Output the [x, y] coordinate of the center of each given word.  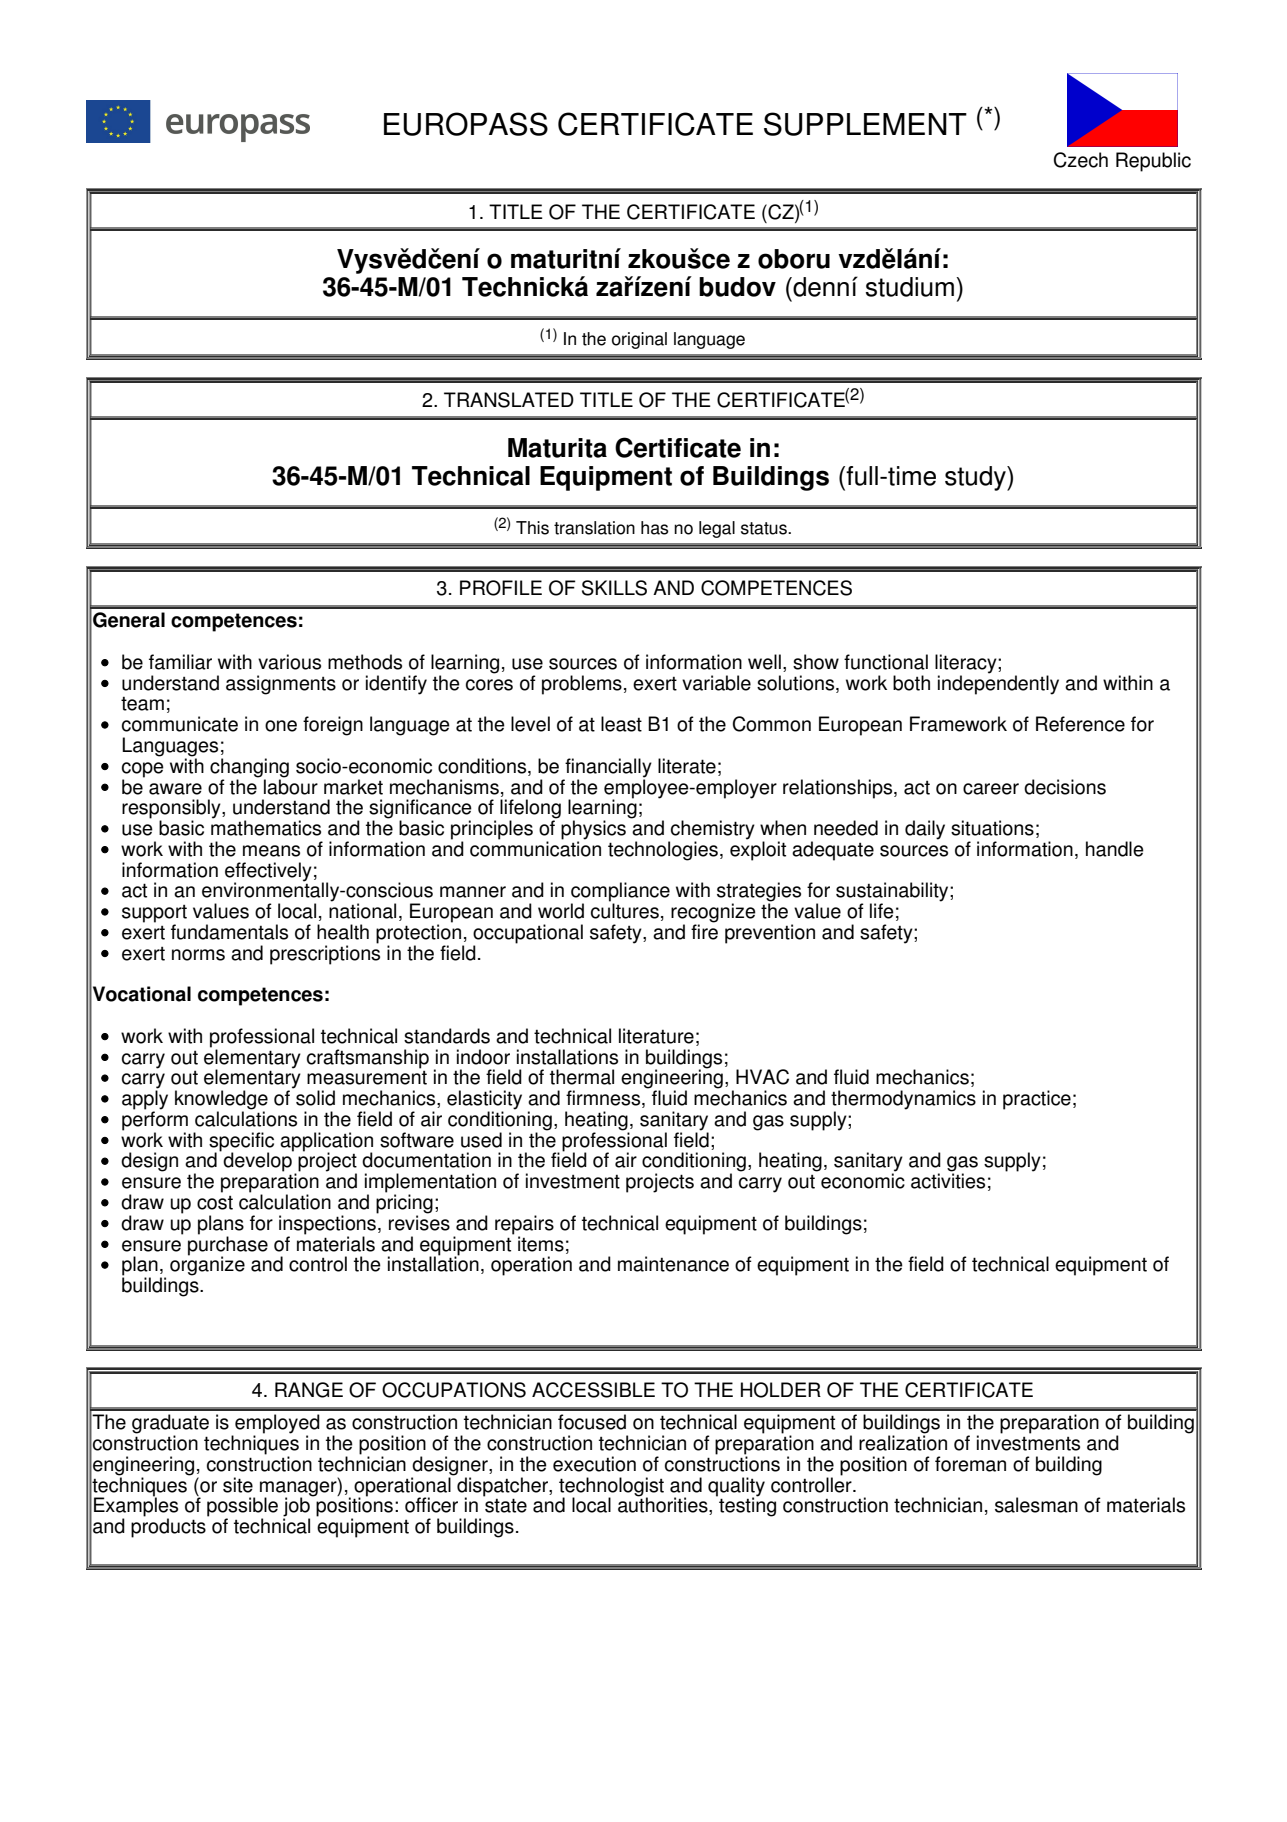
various [289, 662]
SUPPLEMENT [865, 124]
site [238, 1485]
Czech [1081, 160]
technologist [611, 1487]
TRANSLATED [509, 400]
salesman [1036, 1505]
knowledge [221, 1101]
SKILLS [614, 588]
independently [998, 684]
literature [656, 1036]
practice [1037, 1100]
